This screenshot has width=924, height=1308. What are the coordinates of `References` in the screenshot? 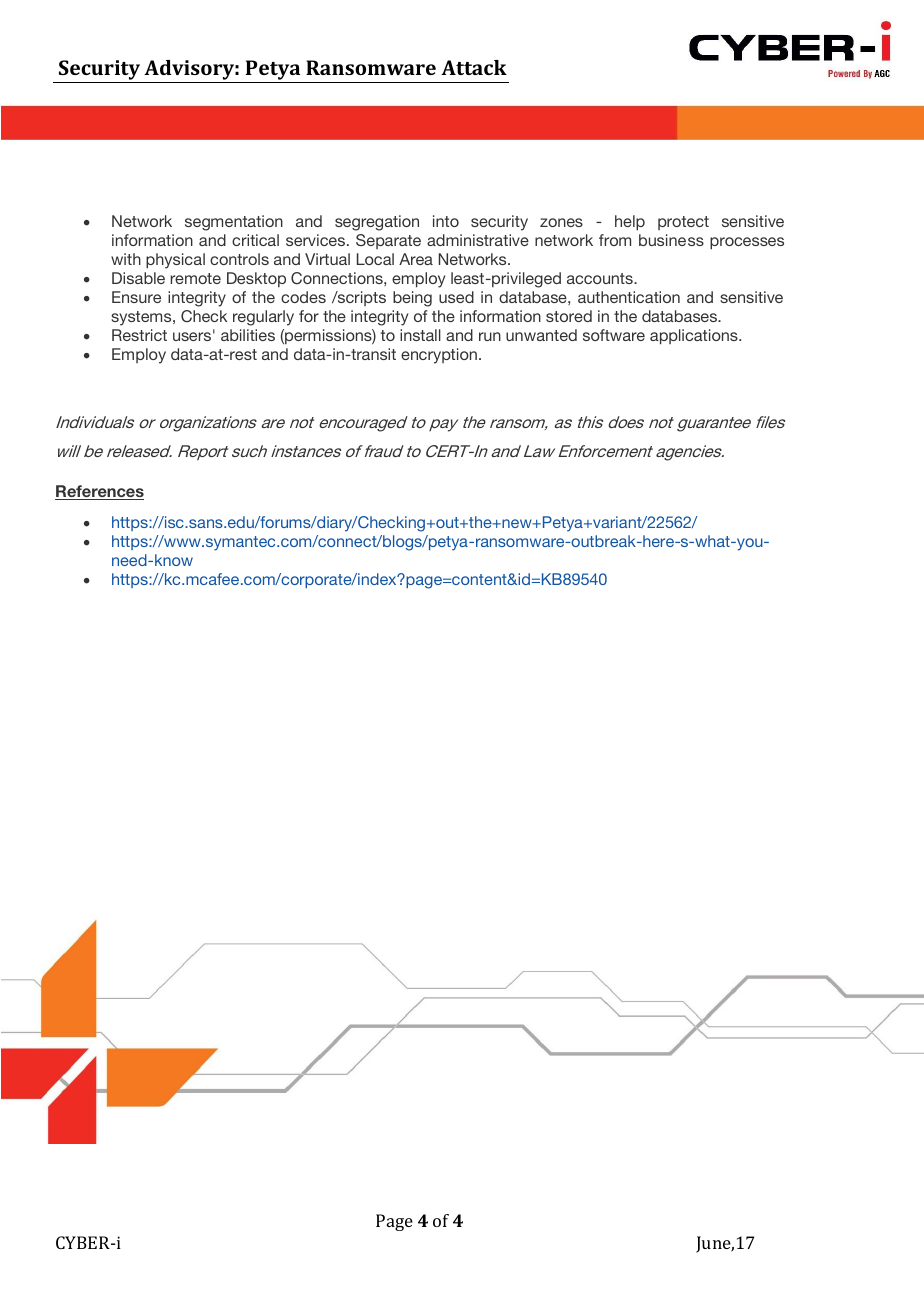 It's located at (99, 492).
